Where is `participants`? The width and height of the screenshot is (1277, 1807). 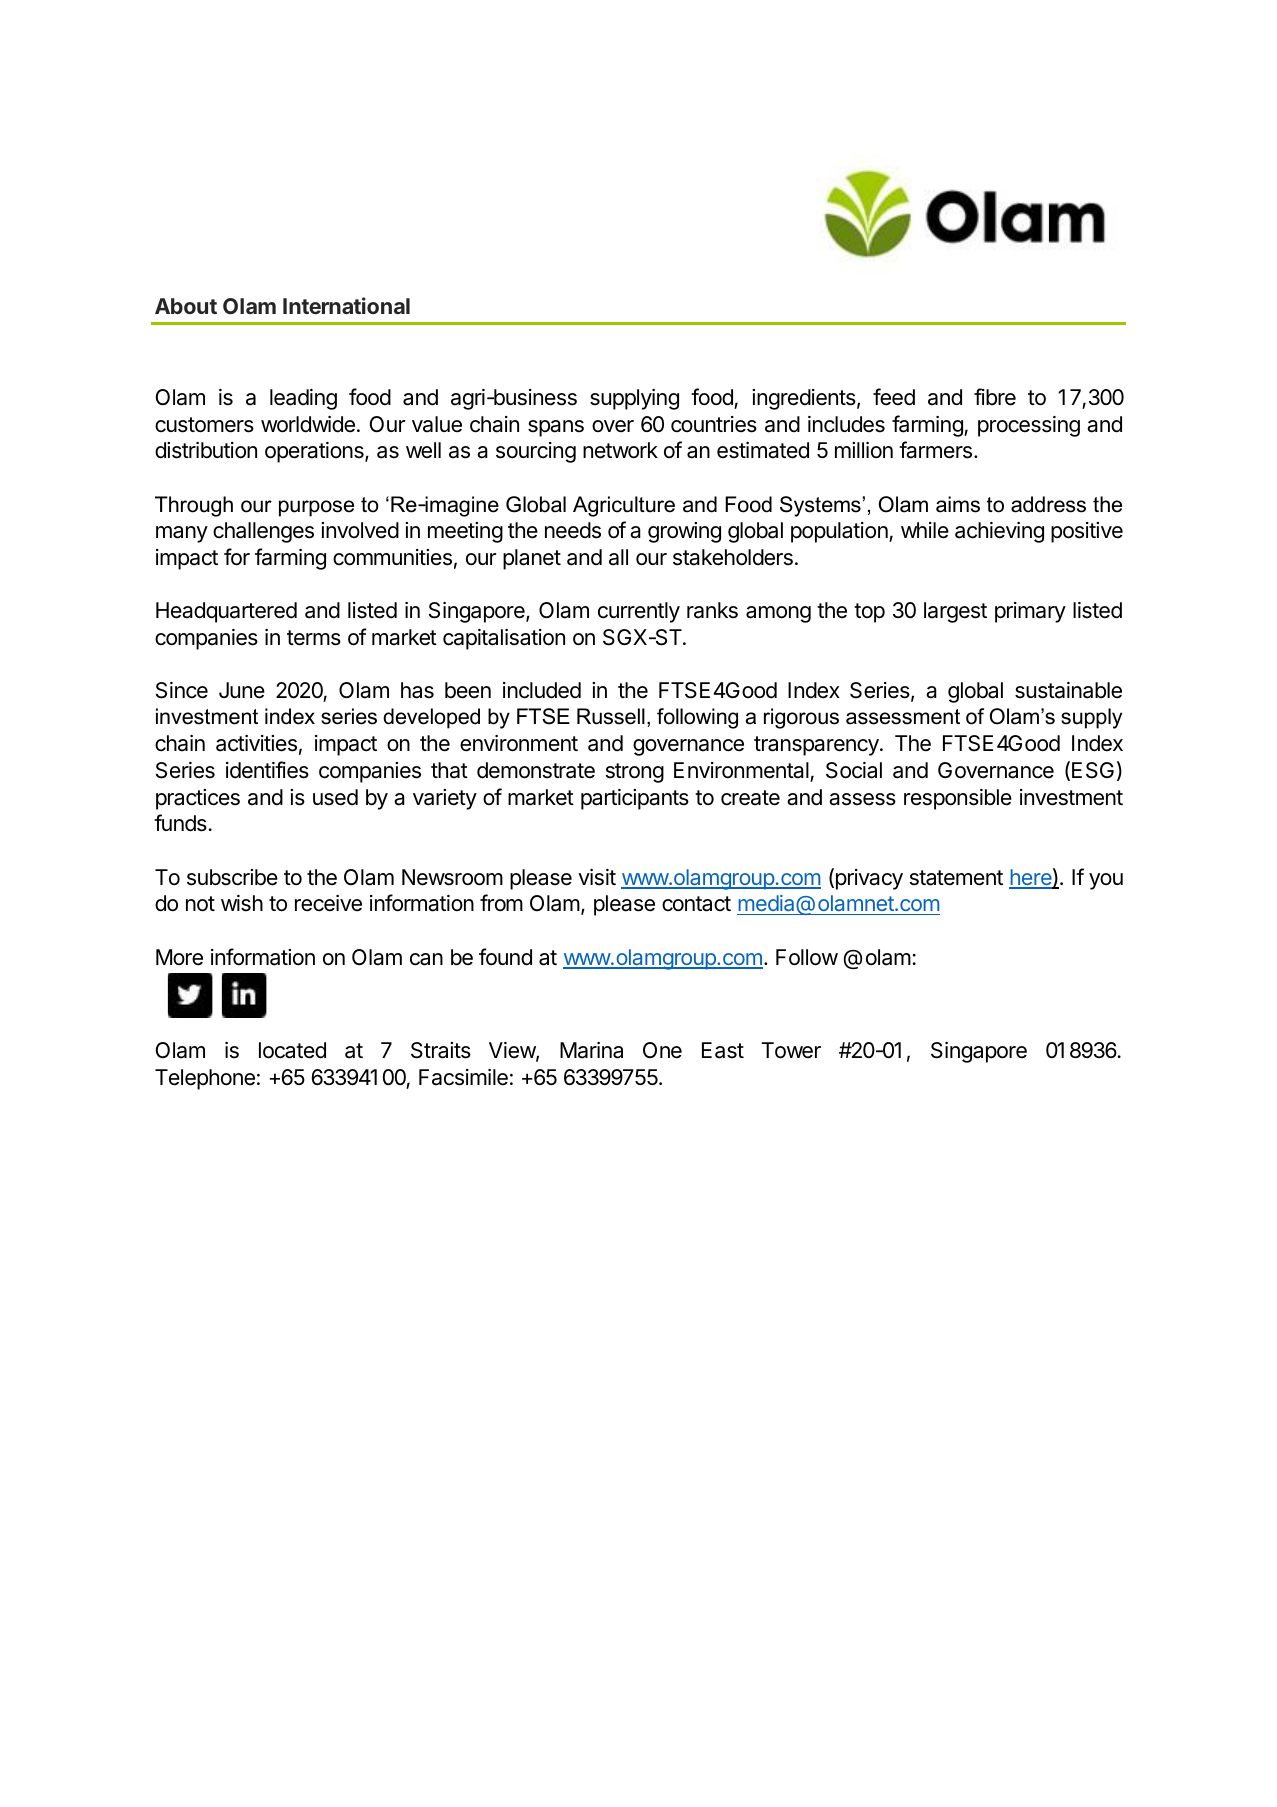
participants is located at coordinates (635, 799).
